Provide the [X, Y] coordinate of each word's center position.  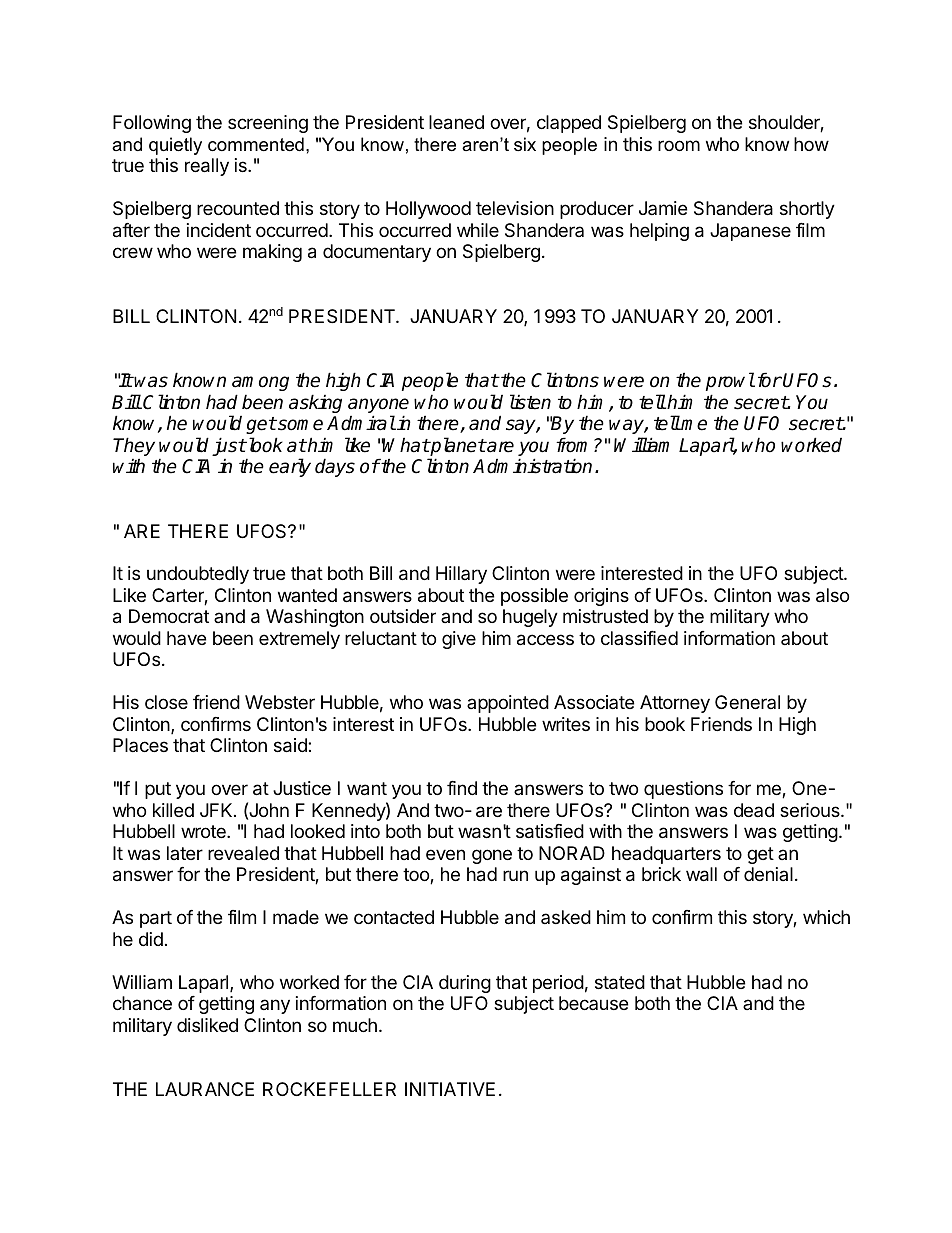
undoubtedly [198, 575]
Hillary [461, 575]
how [811, 144]
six [525, 144]
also [832, 595]
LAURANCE [205, 1089]
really [207, 167]
